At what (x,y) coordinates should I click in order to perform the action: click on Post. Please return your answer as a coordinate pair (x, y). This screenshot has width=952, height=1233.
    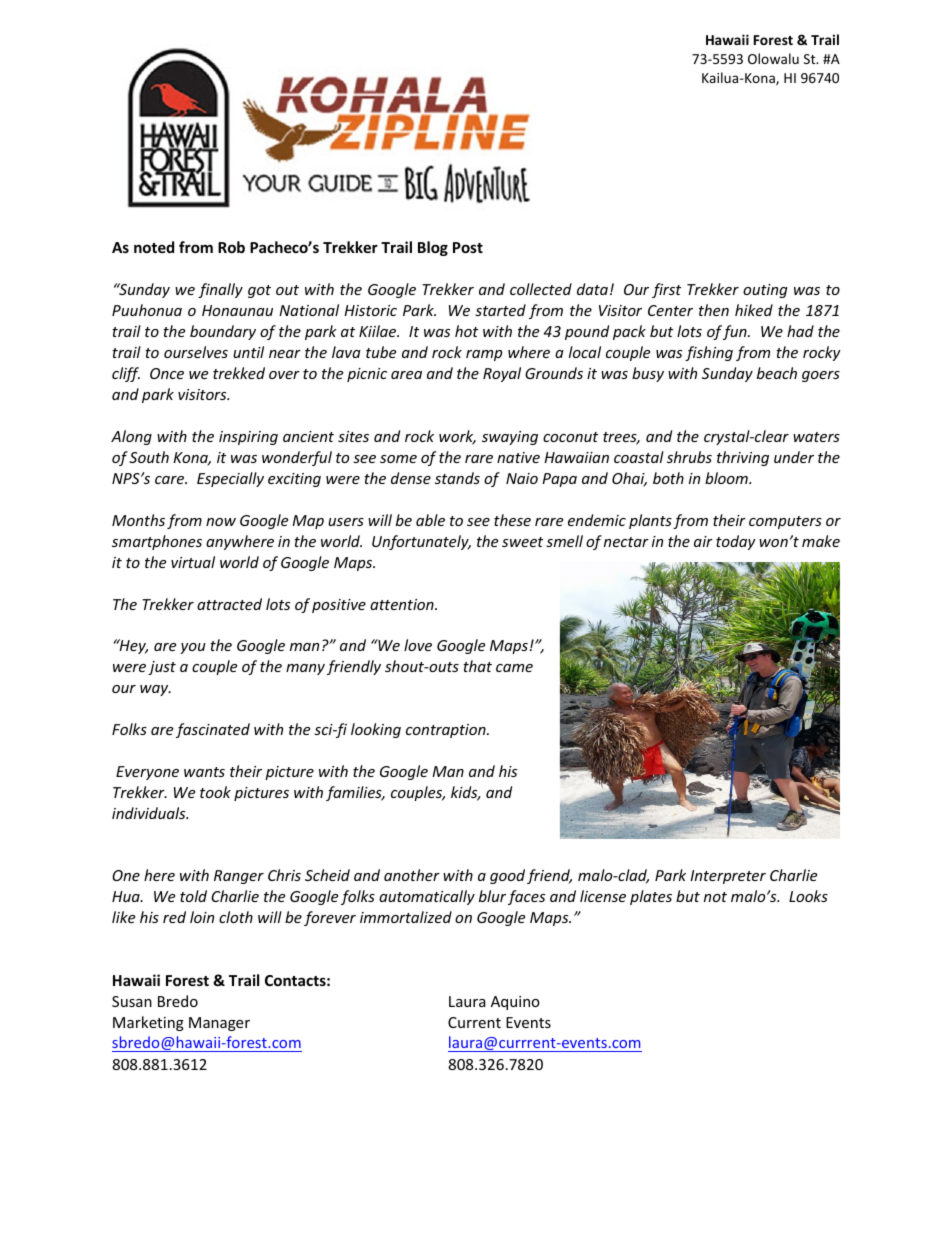
    Looking at the image, I should click on (468, 247).
